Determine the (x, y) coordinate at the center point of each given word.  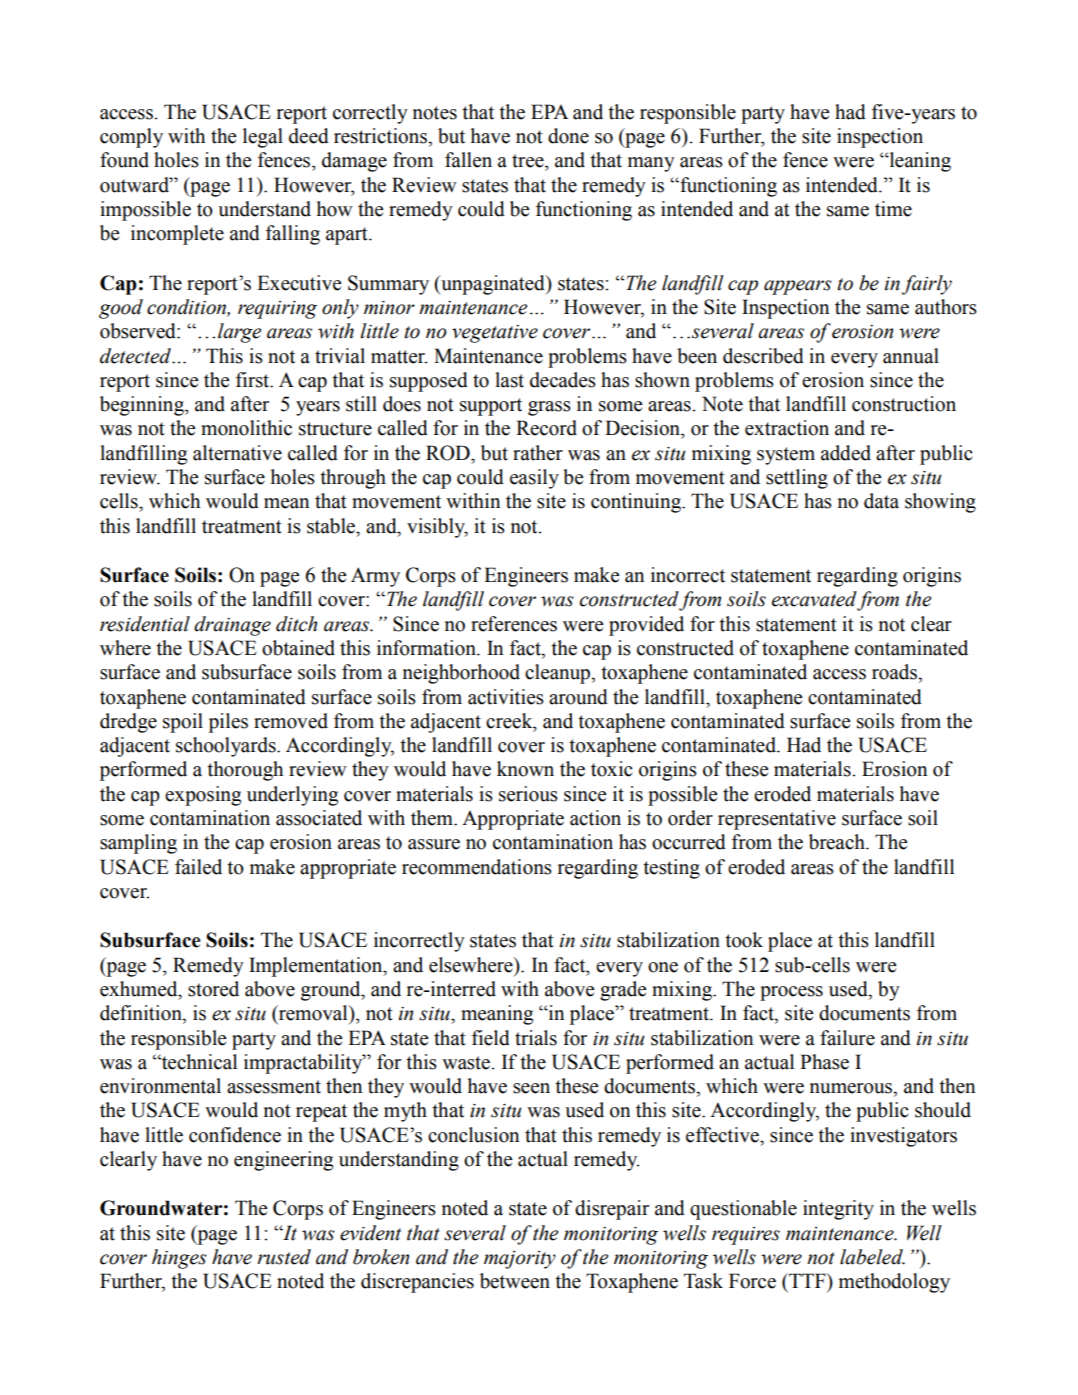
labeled (872, 1257)
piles (228, 723)
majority (520, 1260)
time (893, 209)
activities (506, 697)
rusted (284, 1257)
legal (263, 138)
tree (529, 161)
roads (895, 672)
